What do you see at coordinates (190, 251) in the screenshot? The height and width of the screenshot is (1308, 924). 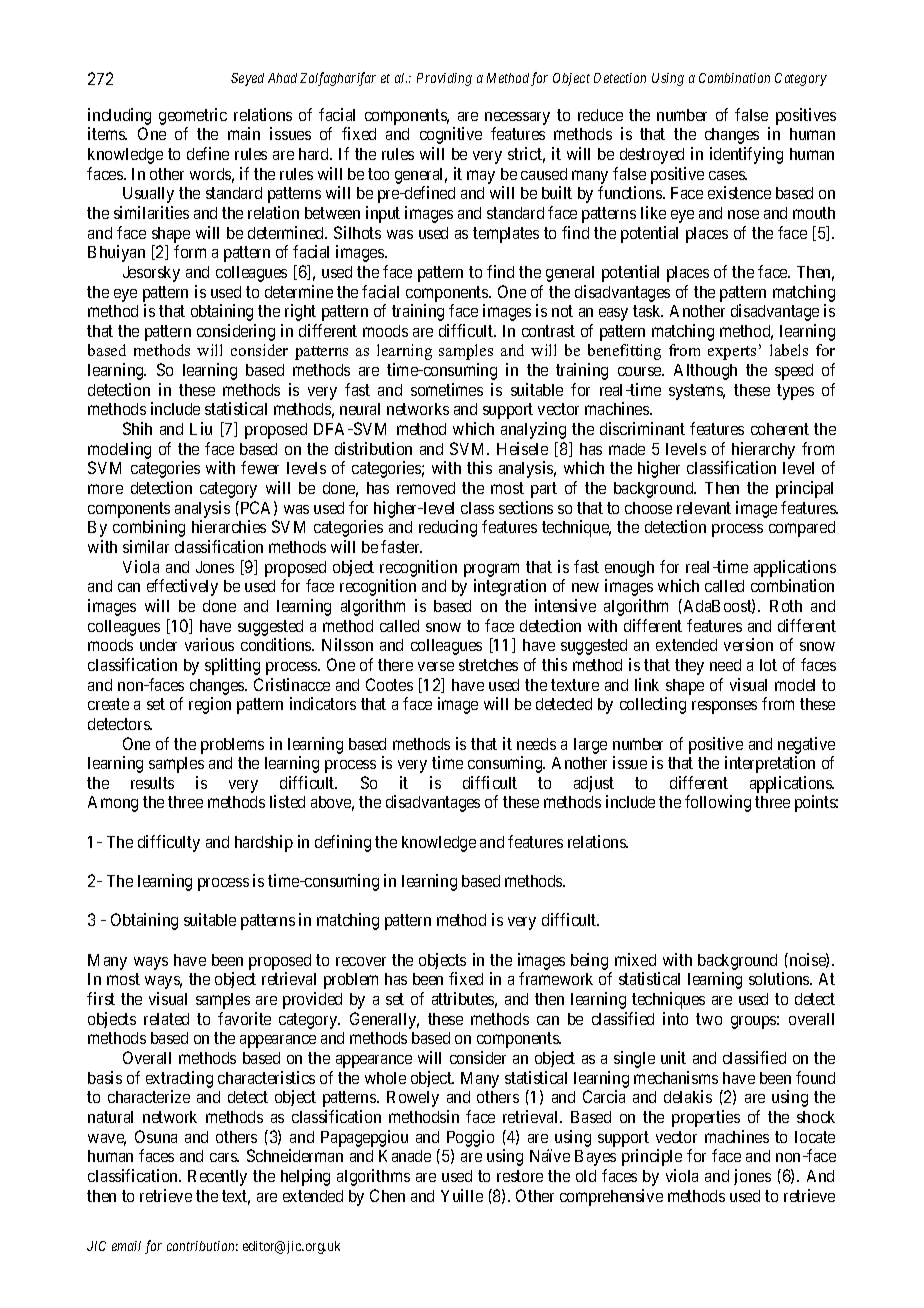 I see `form` at bounding box center [190, 251].
